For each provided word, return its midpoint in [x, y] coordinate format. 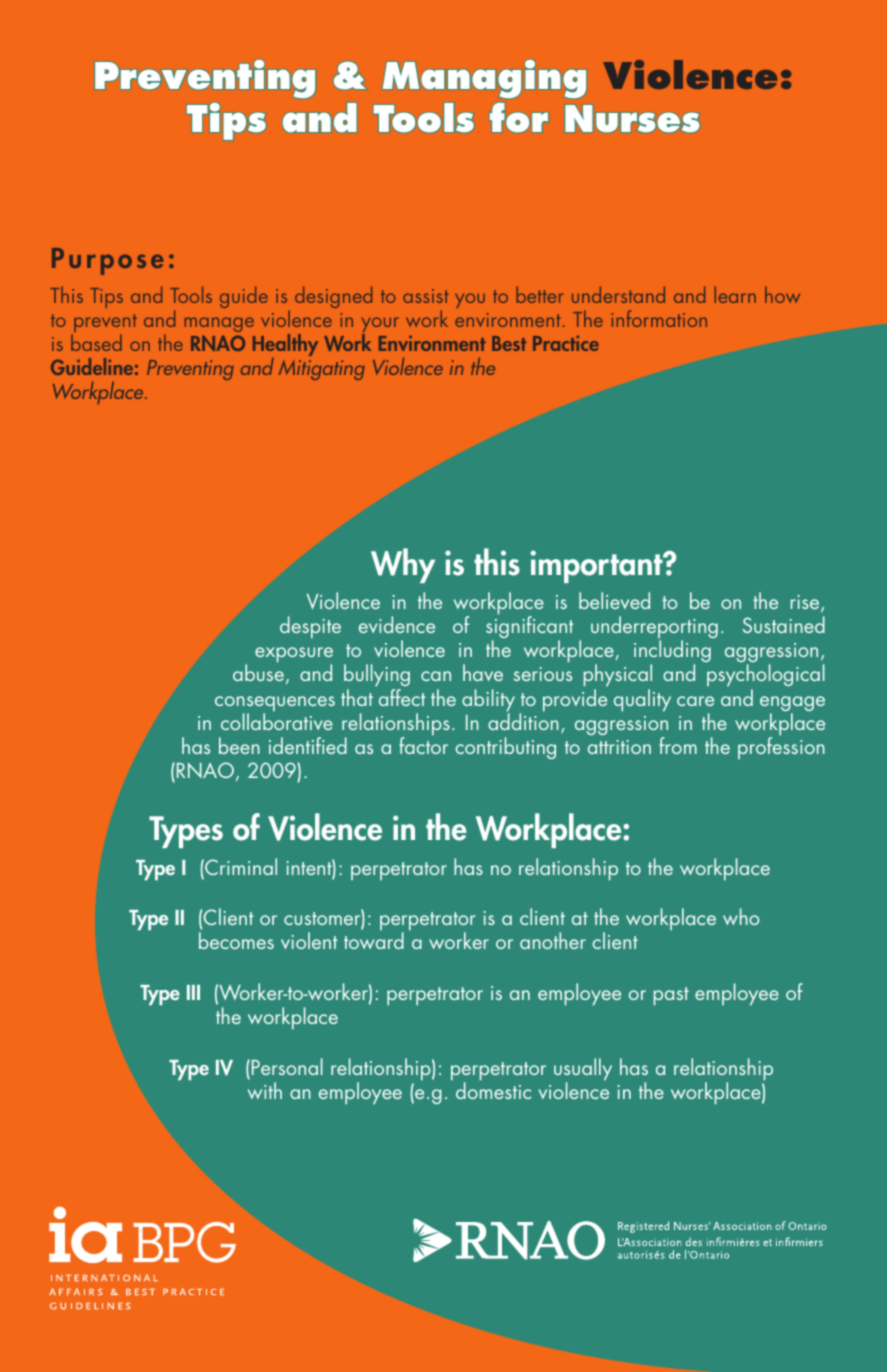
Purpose [108, 261]
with [265, 1090]
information [659, 318]
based [96, 342]
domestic [493, 1090]
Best [509, 343]
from [678, 745]
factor [423, 744]
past [671, 996]
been [239, 745]
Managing [484, 79]
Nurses [632, 118]
